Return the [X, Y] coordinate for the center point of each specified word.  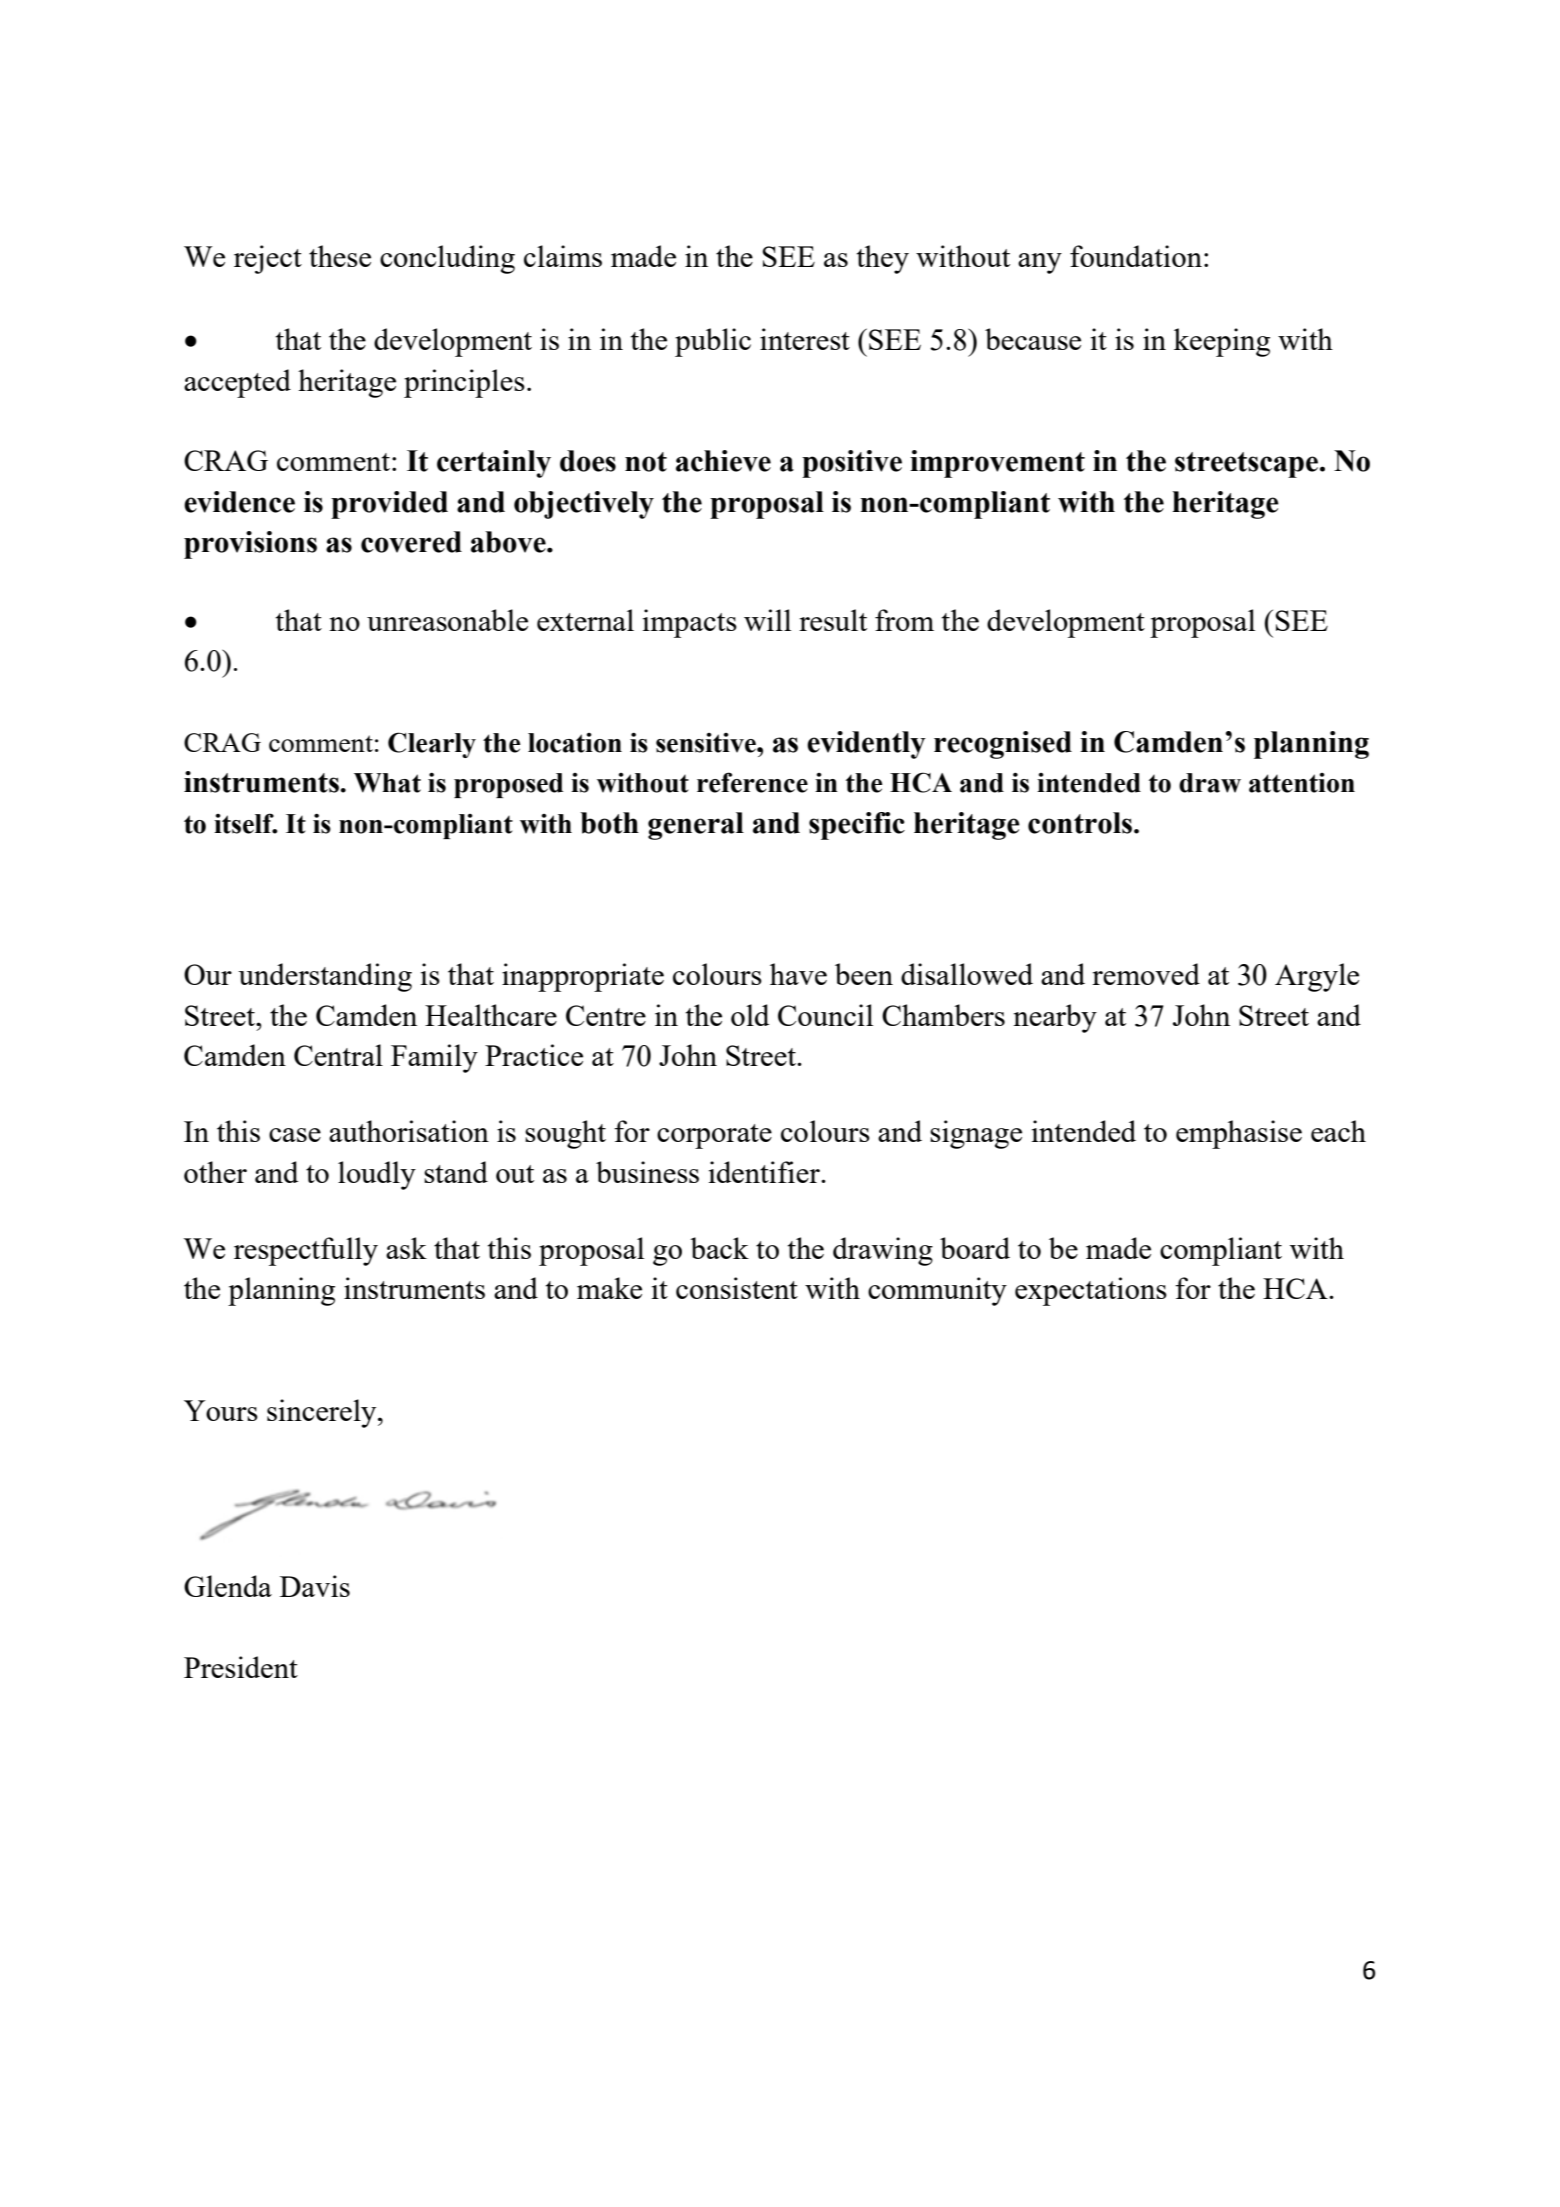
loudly [377, 1175]
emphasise [1239, 1134]
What [387, 783]
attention [1302, 783]
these [340, 256]
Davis [315, 1586]
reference [752, 782]
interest [805, 339]
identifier [765, 1172]
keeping [1222, 342]
